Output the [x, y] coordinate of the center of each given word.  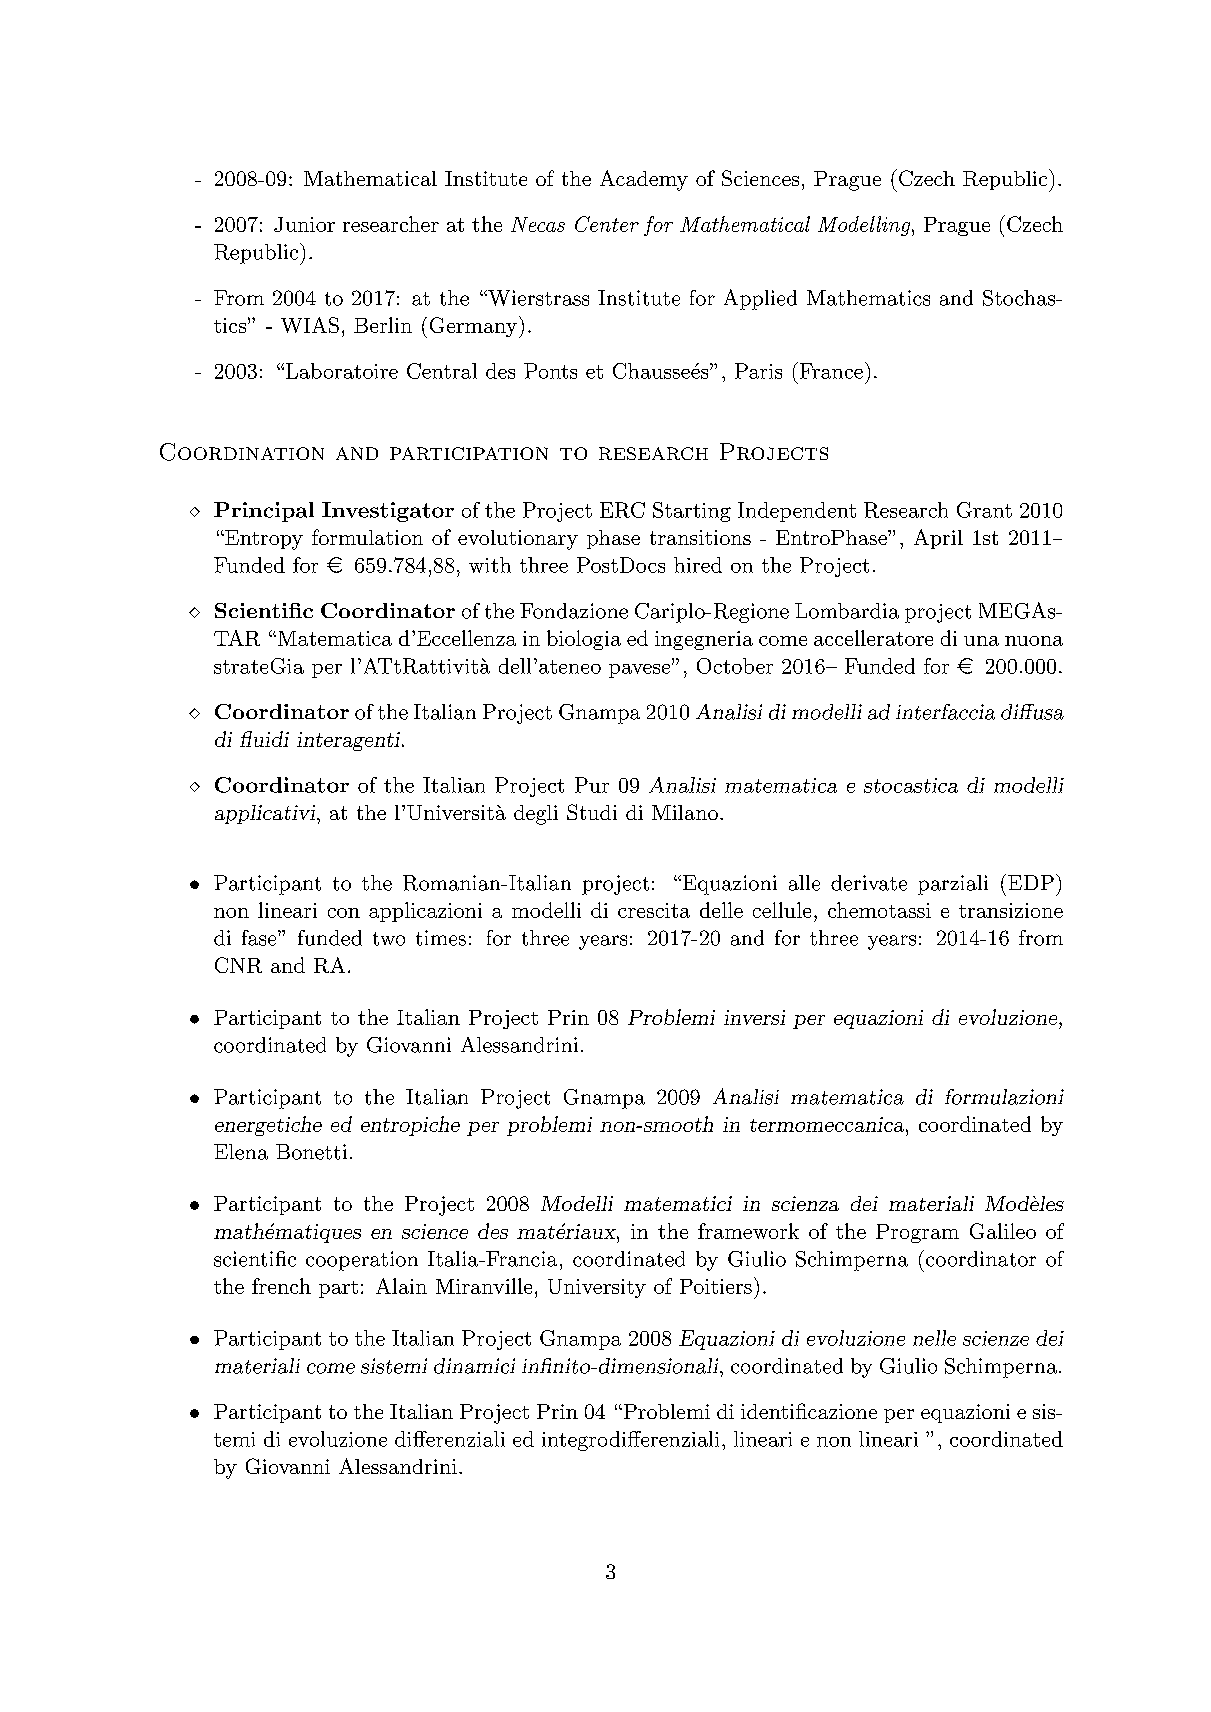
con [344, 913]
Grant [984, 510]
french [281, 1286]
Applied [760, 299]
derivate [869, 883]
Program [917, 1233]
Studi [592, 812]
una [981, 641]
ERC [622, 510]
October [735, 666]
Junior [304, 224]
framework [748, 1231]
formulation [367, 537]
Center [607, 224]
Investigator [388, 512]
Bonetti [311, 1152]
